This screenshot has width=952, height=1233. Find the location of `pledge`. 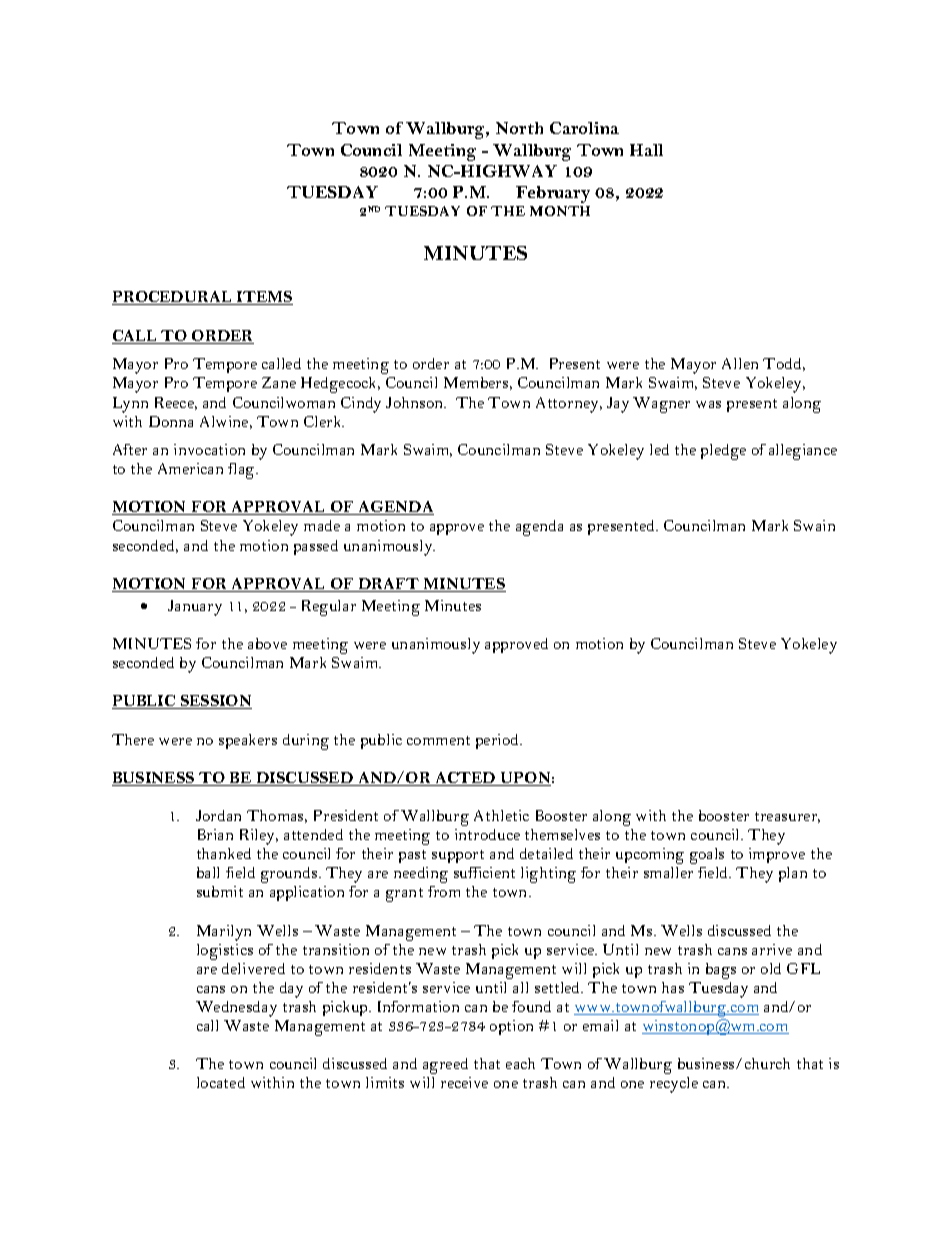

pledge is located at coordinates (723, 452).
